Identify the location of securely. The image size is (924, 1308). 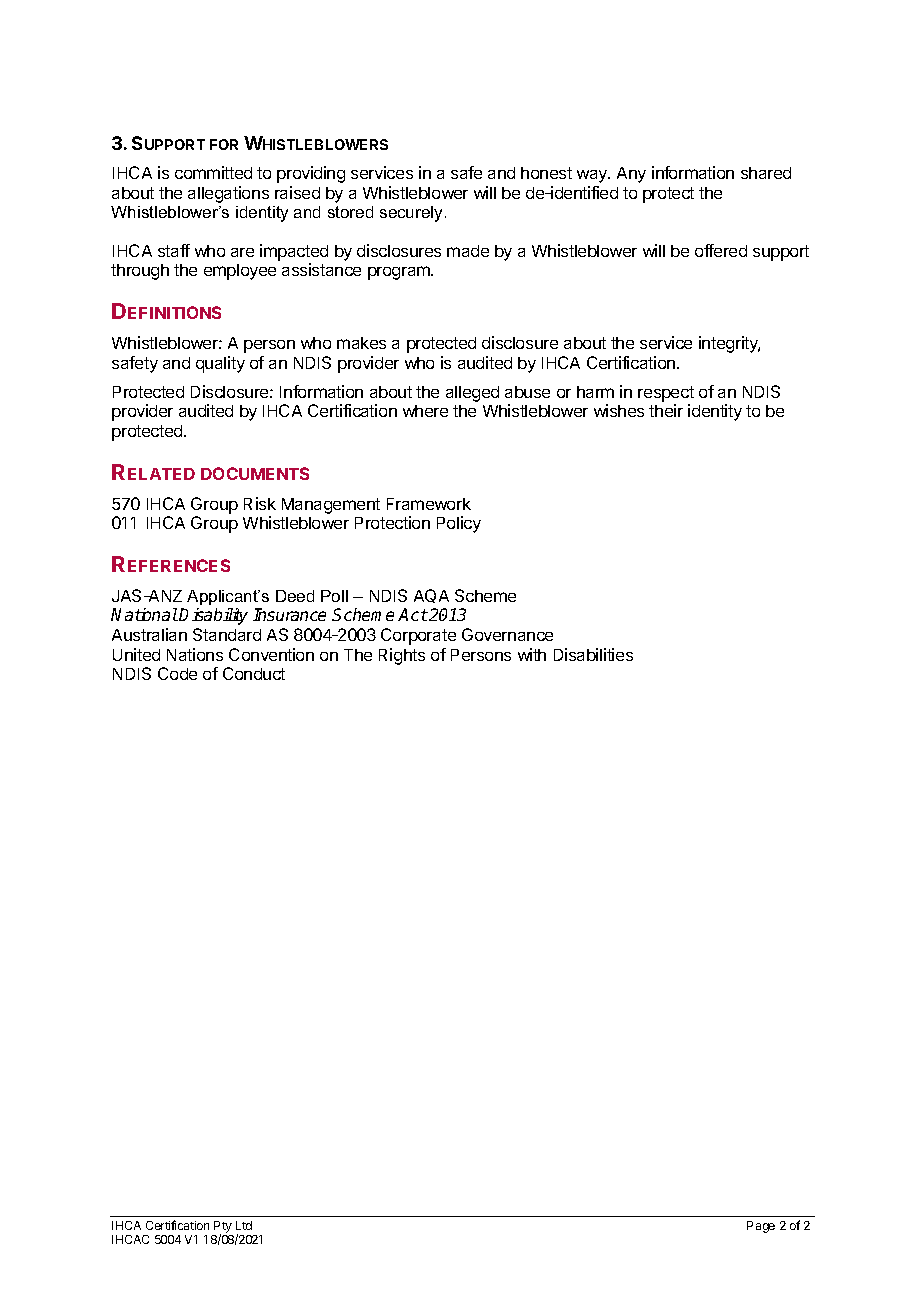
(411, 214).
